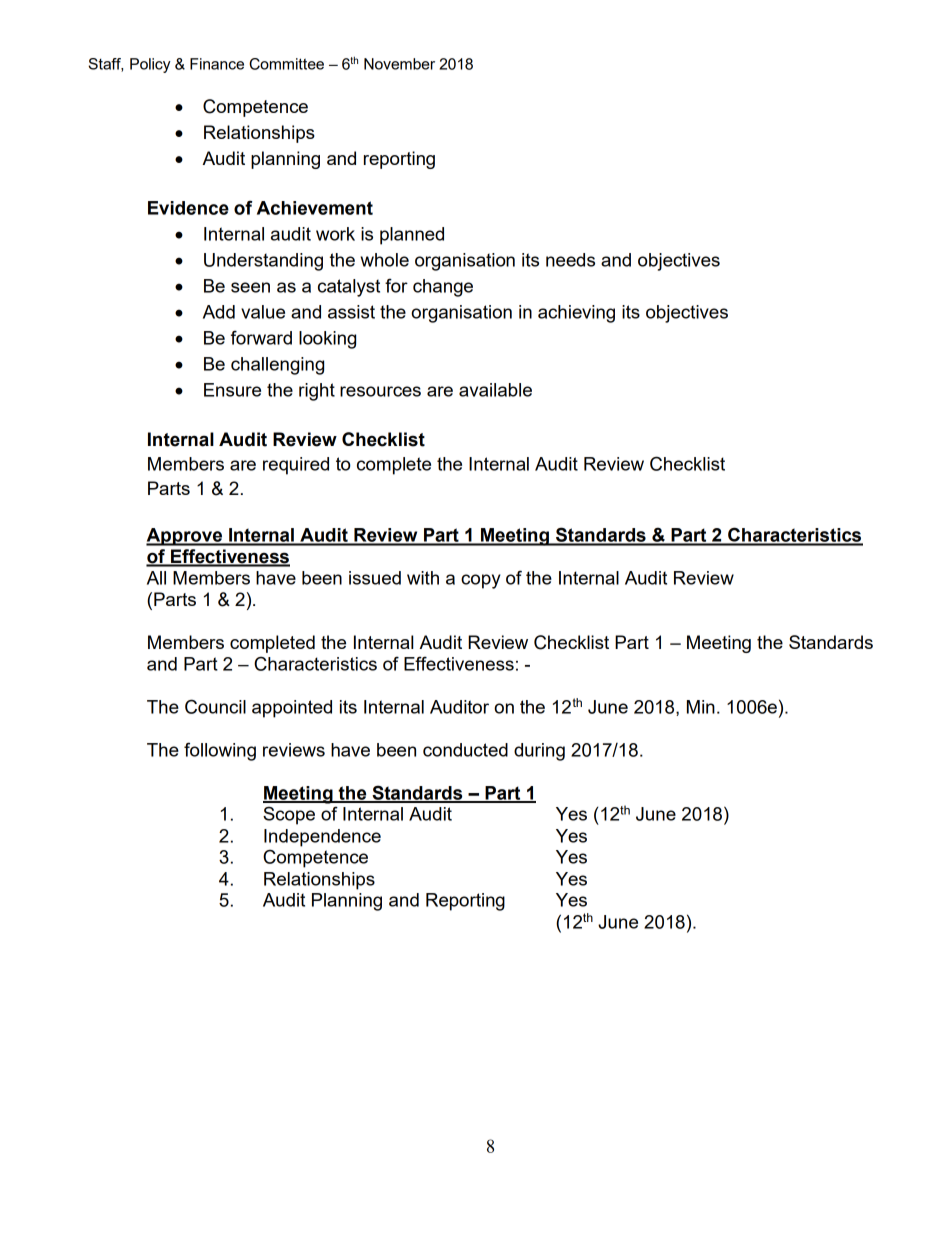 This screenshot has width=952, height=1233. Describe the element at coordinates (380, 391) in the screenshot. I see `resources` at that location.
